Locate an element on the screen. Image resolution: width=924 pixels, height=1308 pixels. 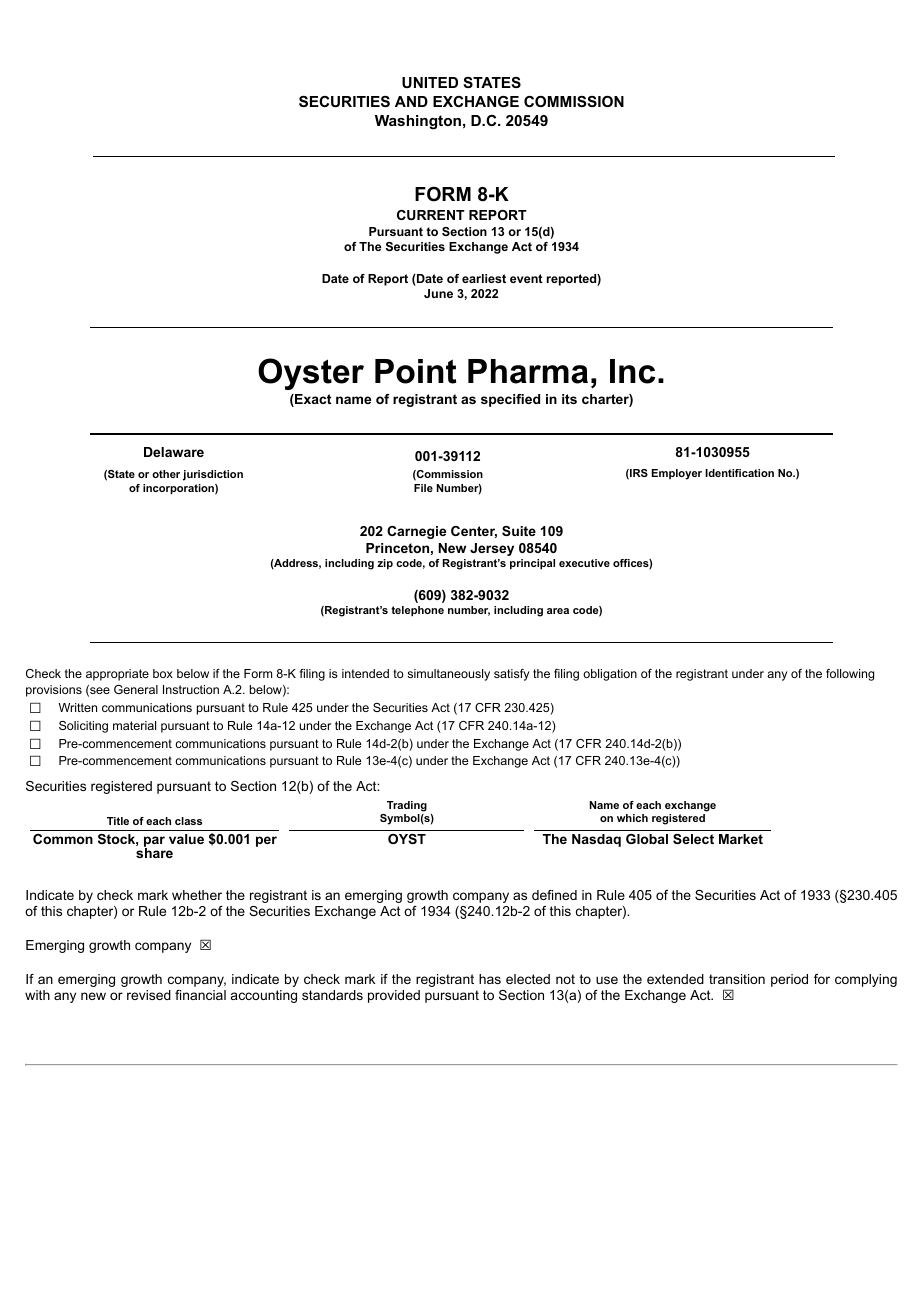
its is located at coordinates (569, 399).
